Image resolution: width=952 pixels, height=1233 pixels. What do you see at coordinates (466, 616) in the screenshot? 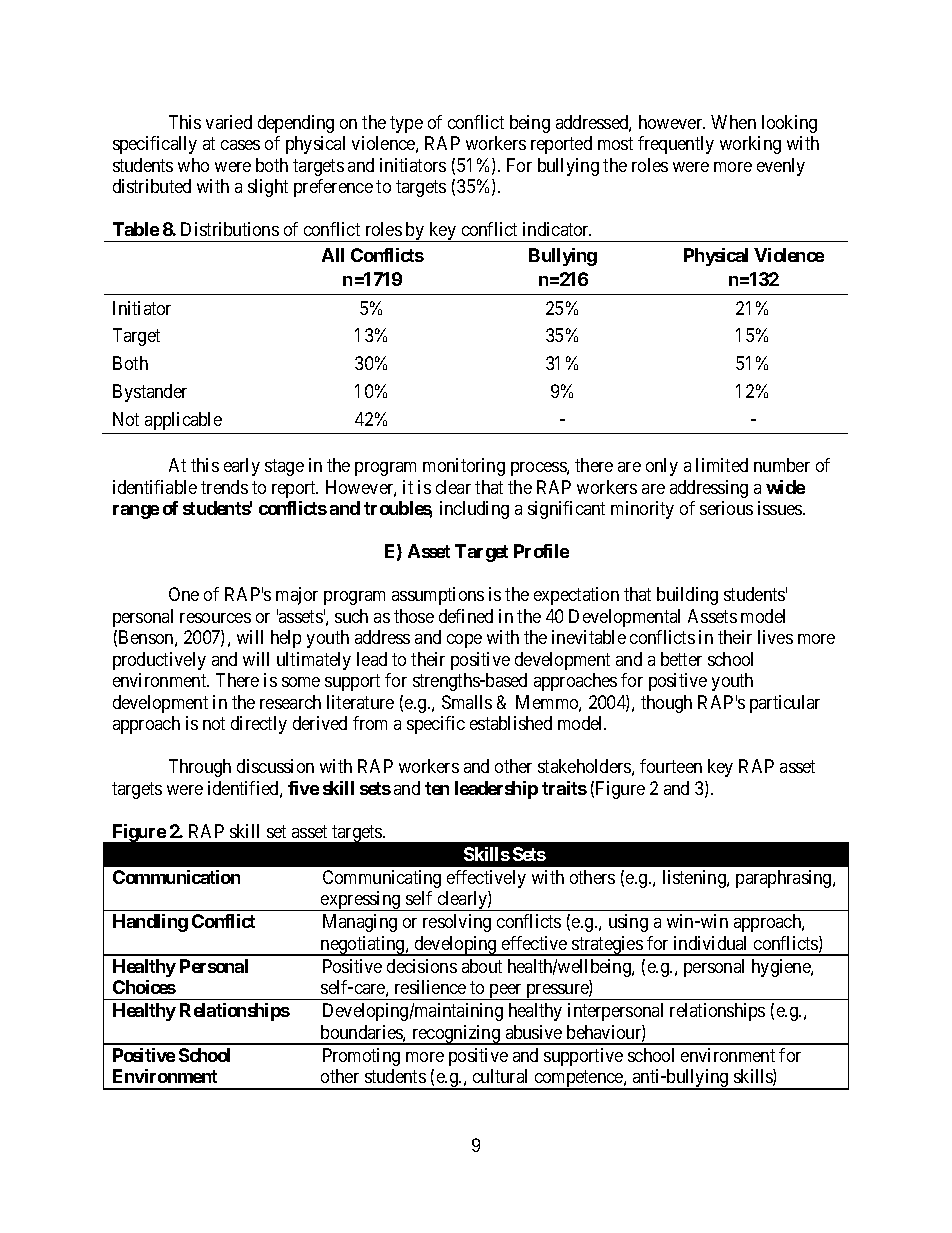
I see `defined` at bounding box center [466, 616].
